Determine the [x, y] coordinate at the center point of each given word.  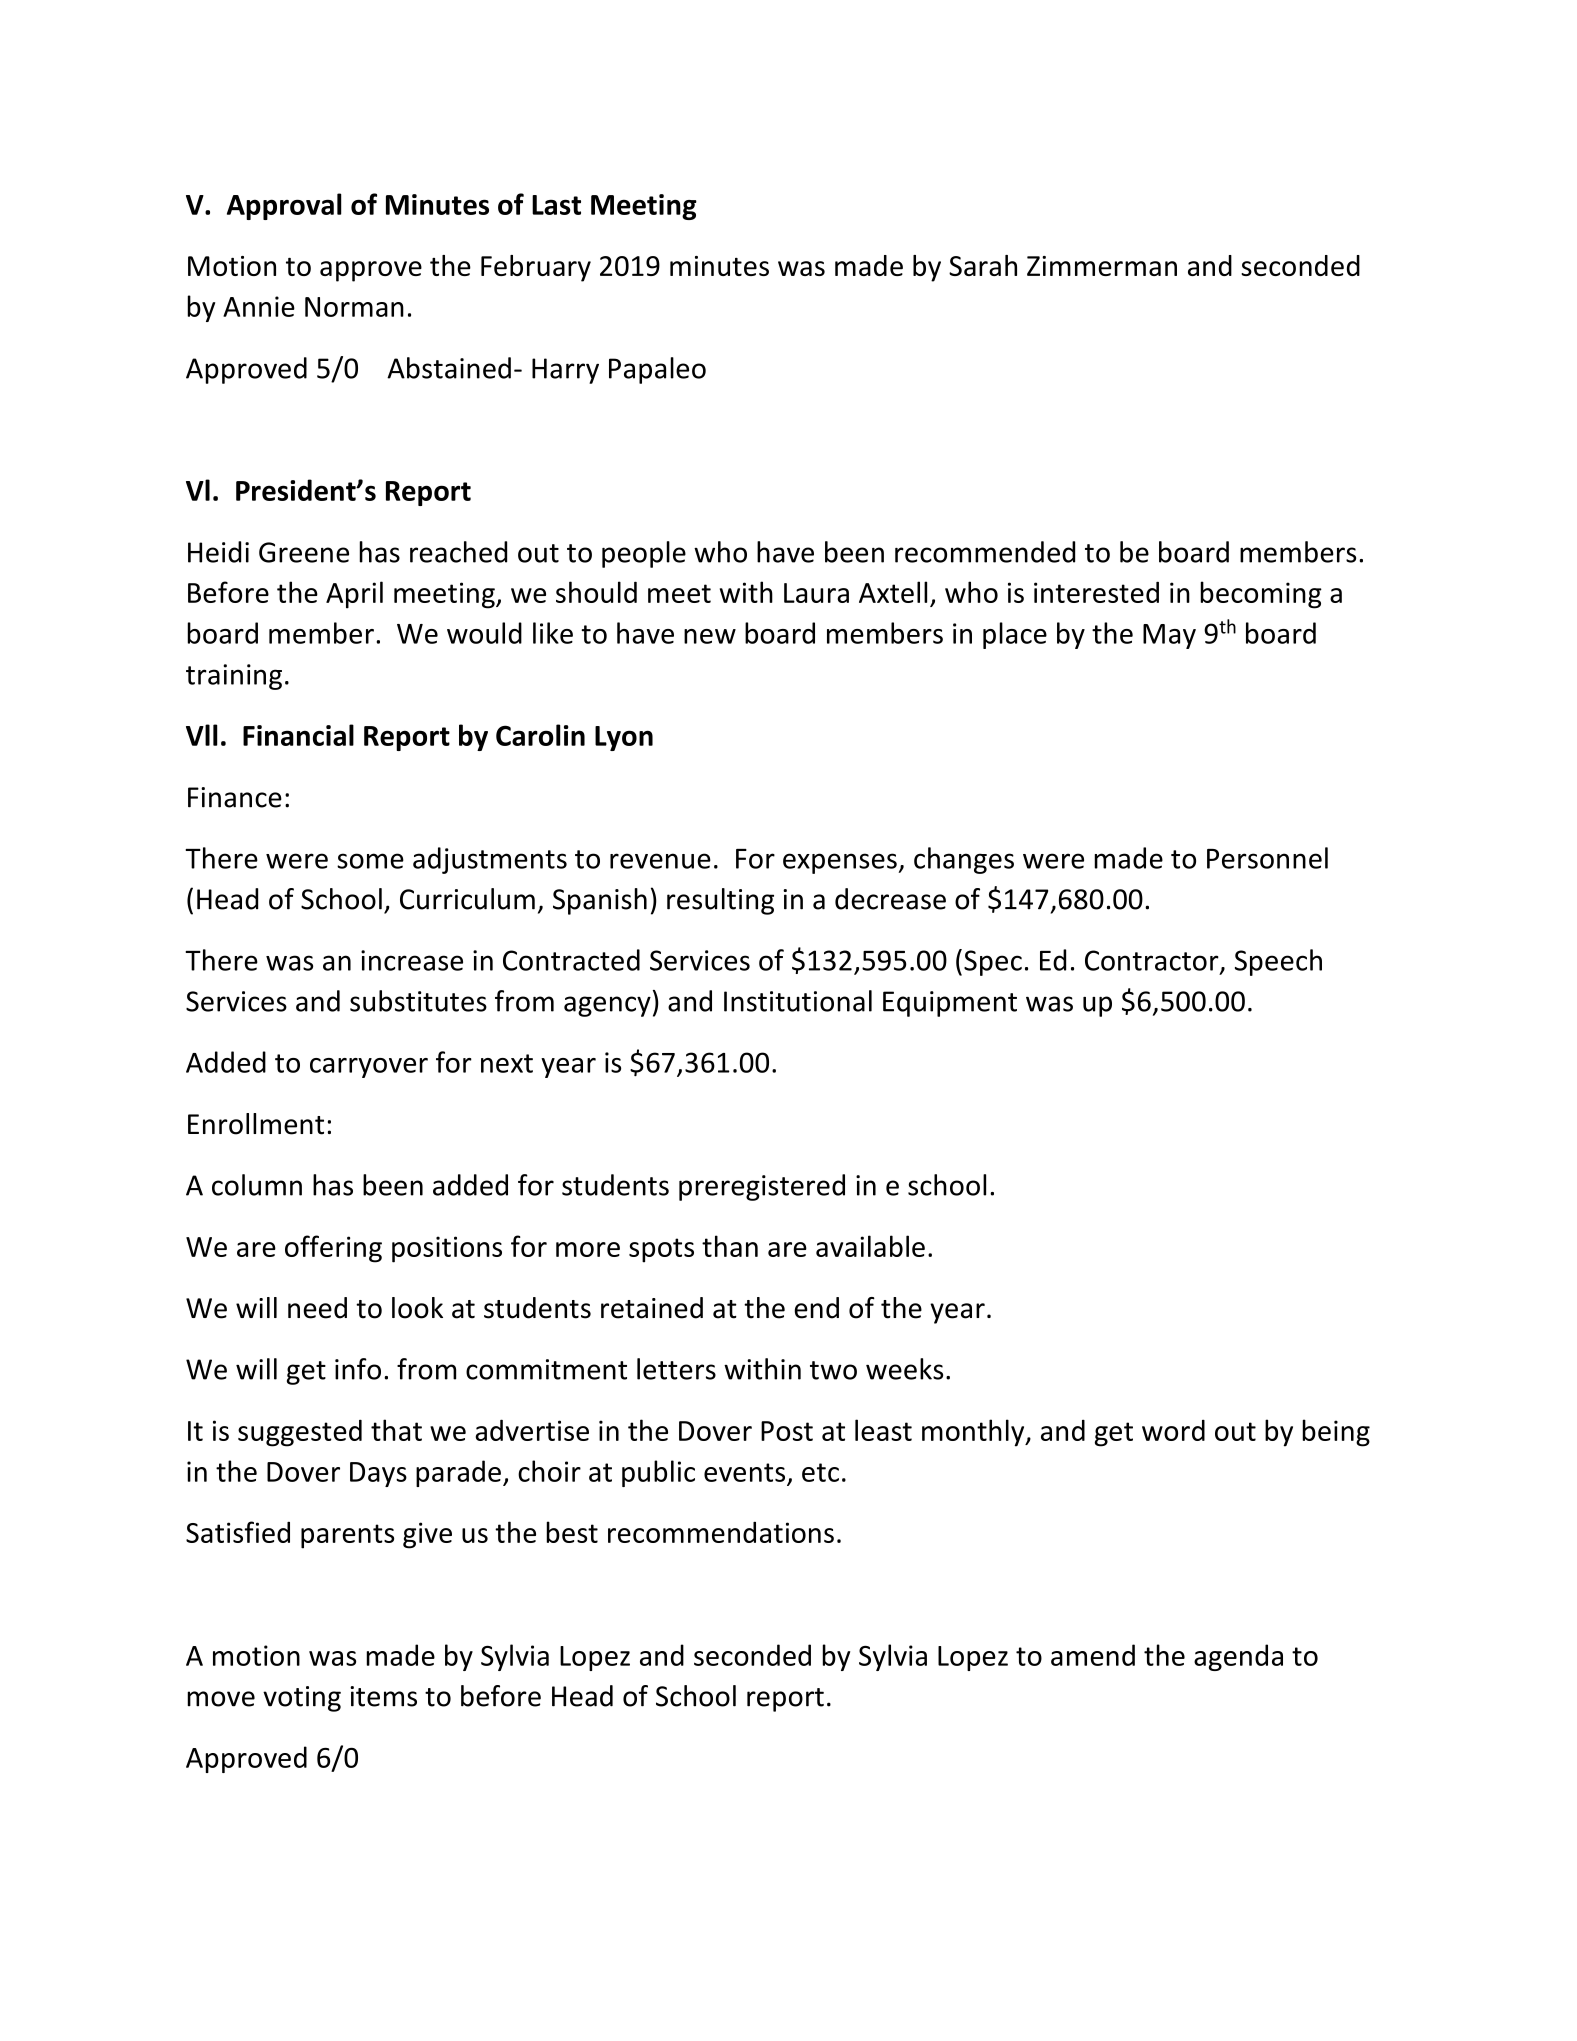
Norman [354, 307]
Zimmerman [1102, 266]
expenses [841, 863]
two [833, 1370]
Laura [816, 593]
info [358, 1369]
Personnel [1267, 858]
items [383, 1696]
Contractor [1153, 961]
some [370, 861]
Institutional [798, 1001]
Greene [304, 552]
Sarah [983, 265]
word [1173, 1430]
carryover [369, 1068]
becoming [1261, 595]
